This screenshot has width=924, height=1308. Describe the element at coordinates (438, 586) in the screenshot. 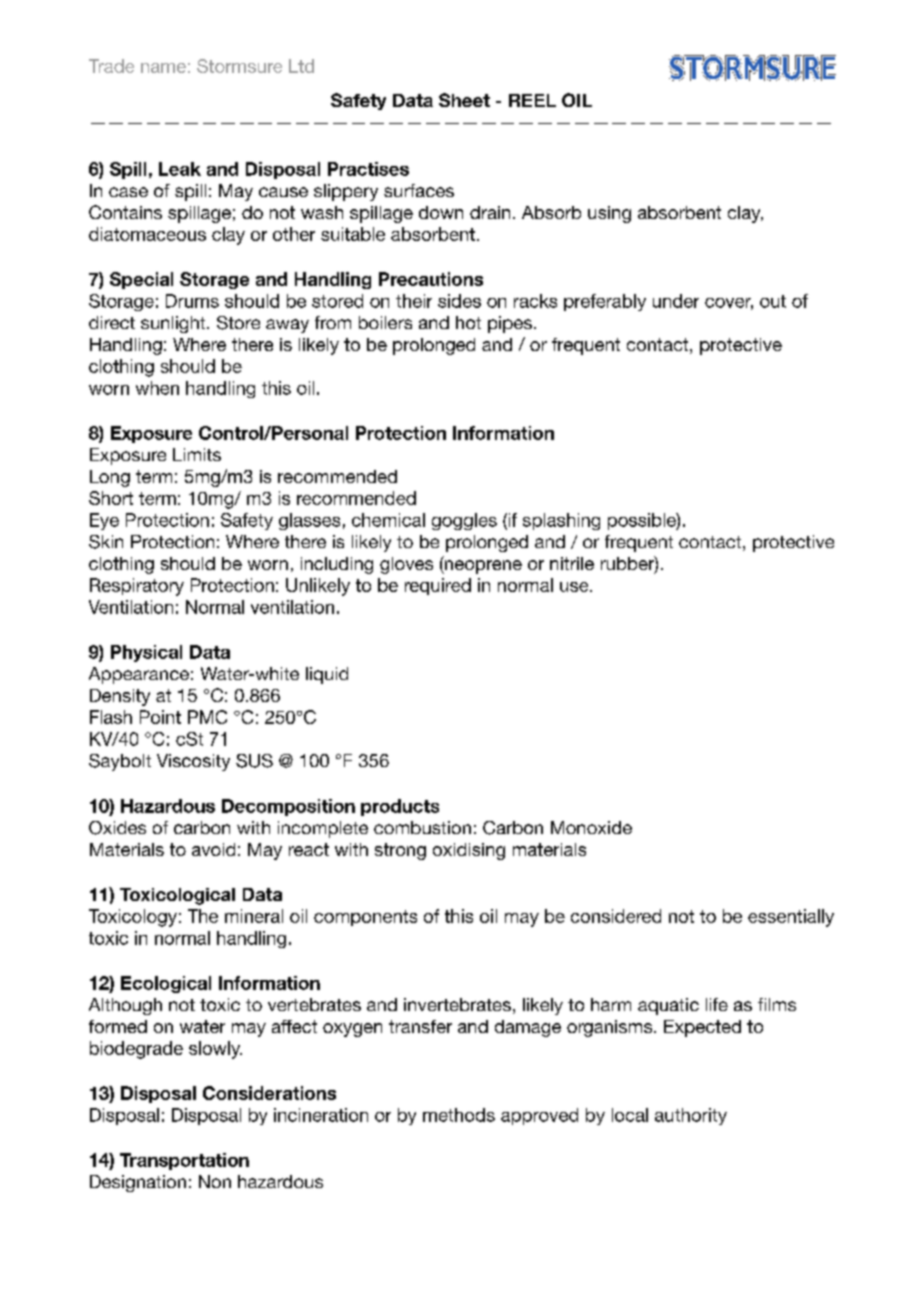

I see `required` at that location.
